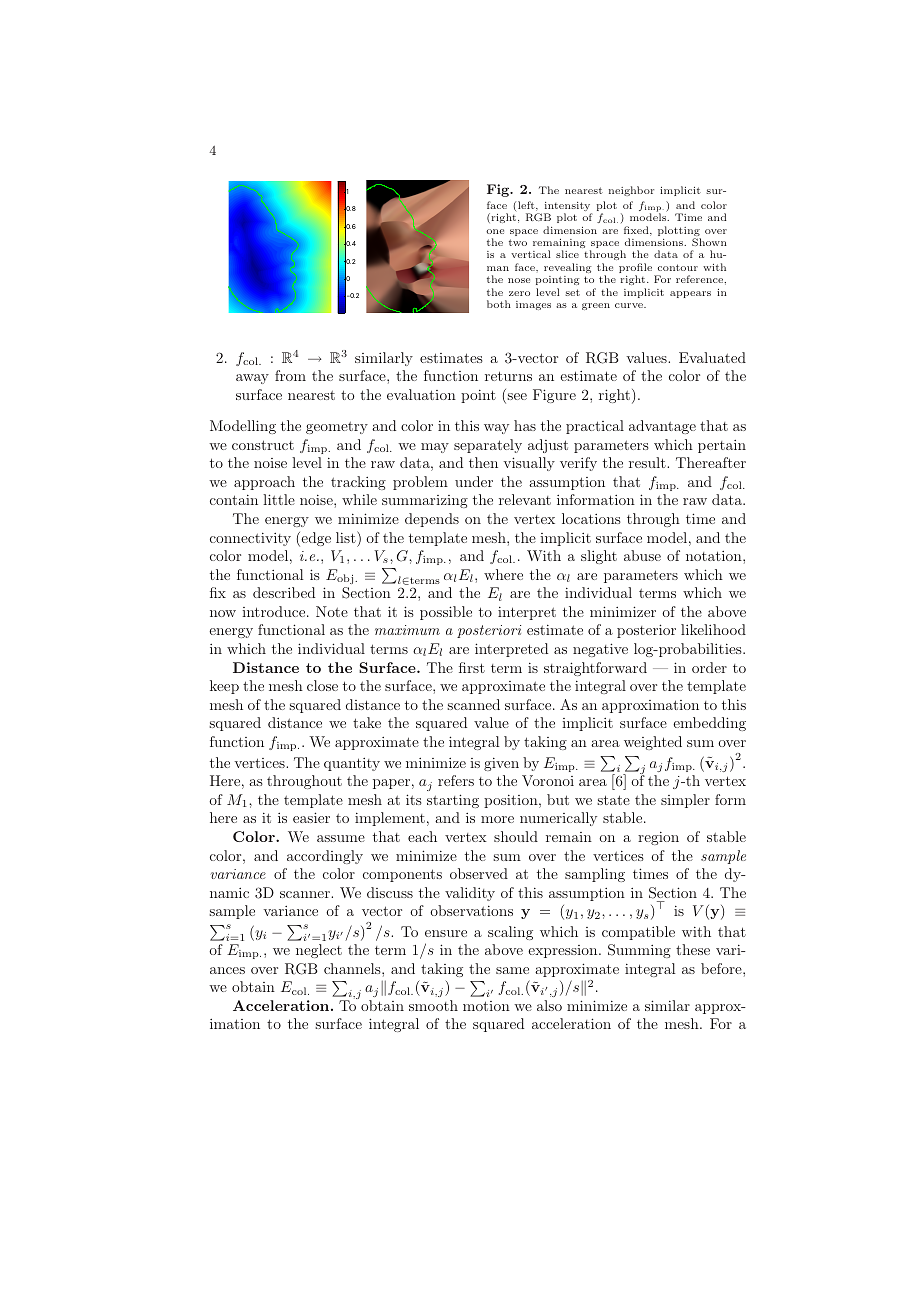 The height and width of the image is (1308, 924). I want to click on abuse, so click(642, 555).
